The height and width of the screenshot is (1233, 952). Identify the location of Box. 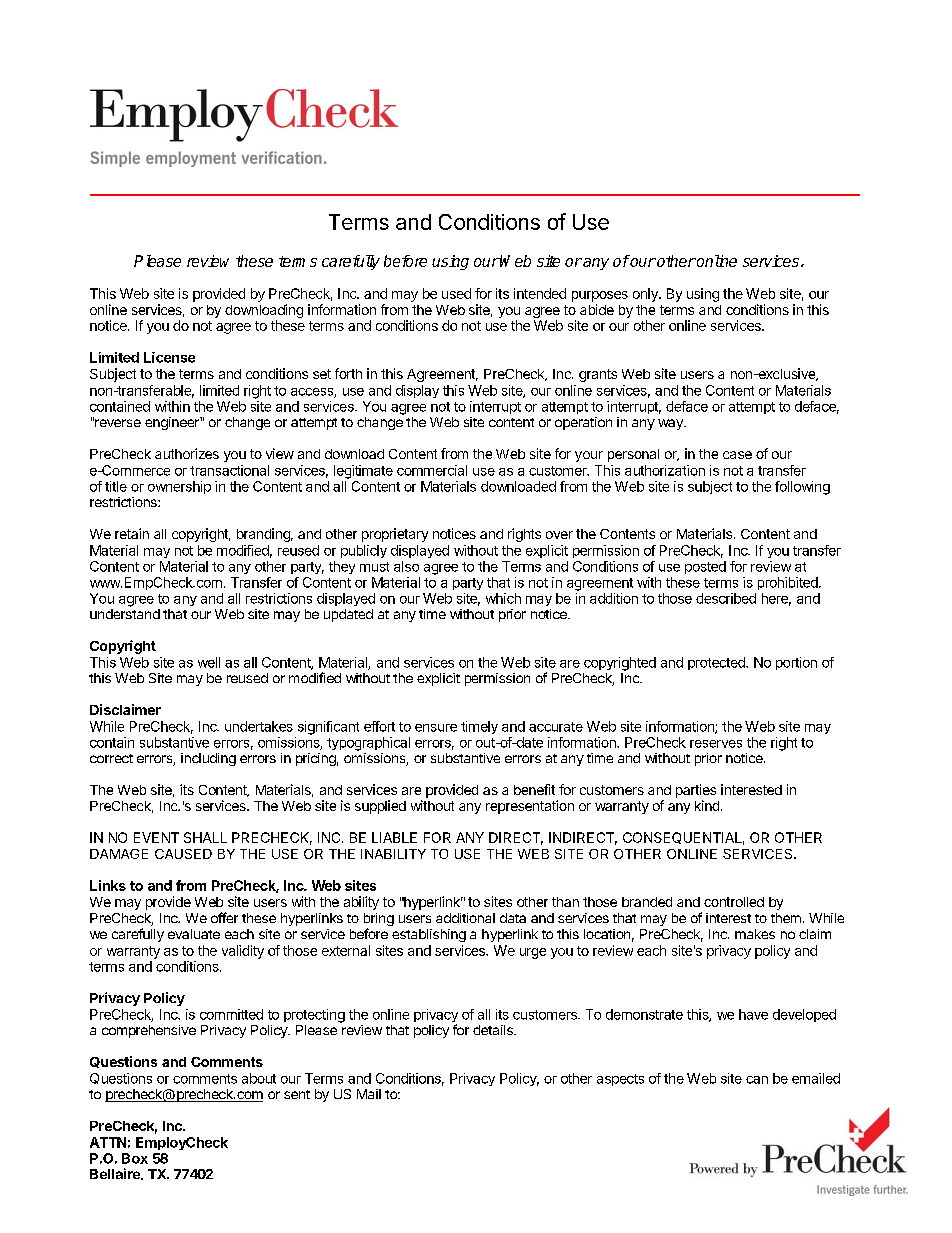
(135, 1158).
